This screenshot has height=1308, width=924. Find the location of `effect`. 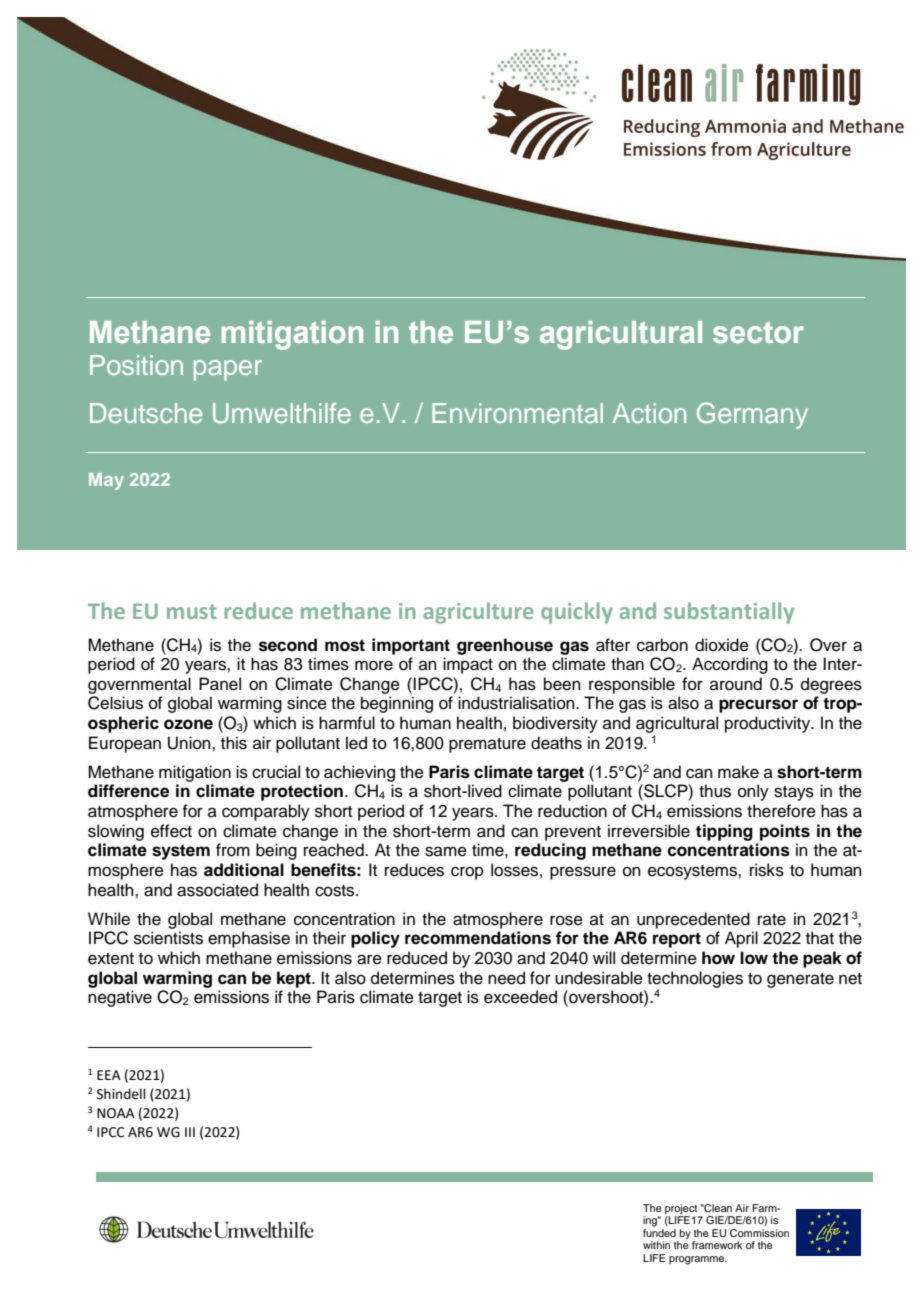

effect is located at coordinates (171, 831).
